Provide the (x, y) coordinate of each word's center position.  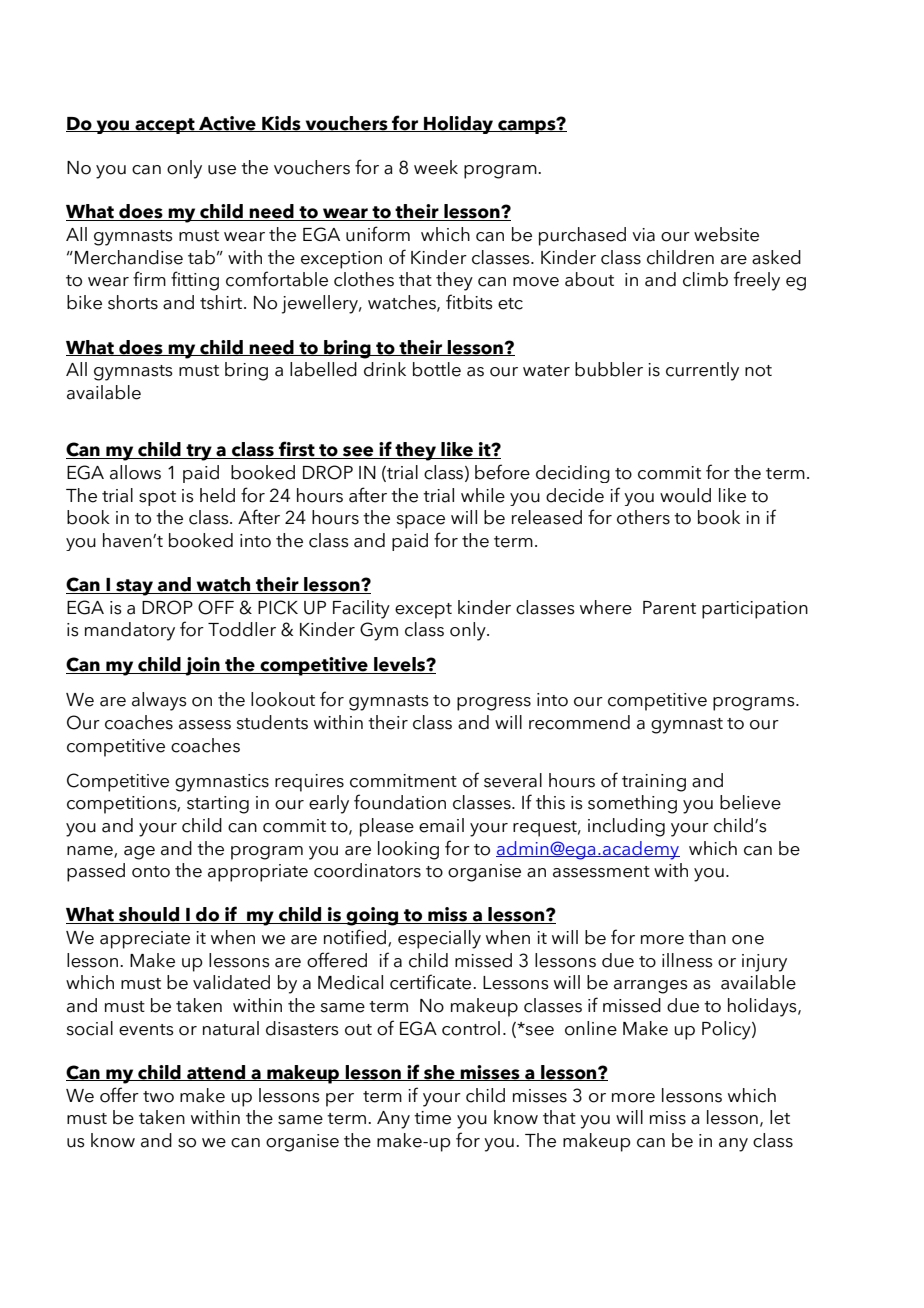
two (158, 1097)
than (707, 937)
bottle (437, 369)
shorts (133, 302)
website (726, 234)
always (159, 701)
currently (702, 371)
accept (165, 126)
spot (157, 498)
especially (439, 939)
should (149, 915)
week (436, 167)
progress (494, 704)
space (420, 522)
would (685, 495)
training (654, 783)
